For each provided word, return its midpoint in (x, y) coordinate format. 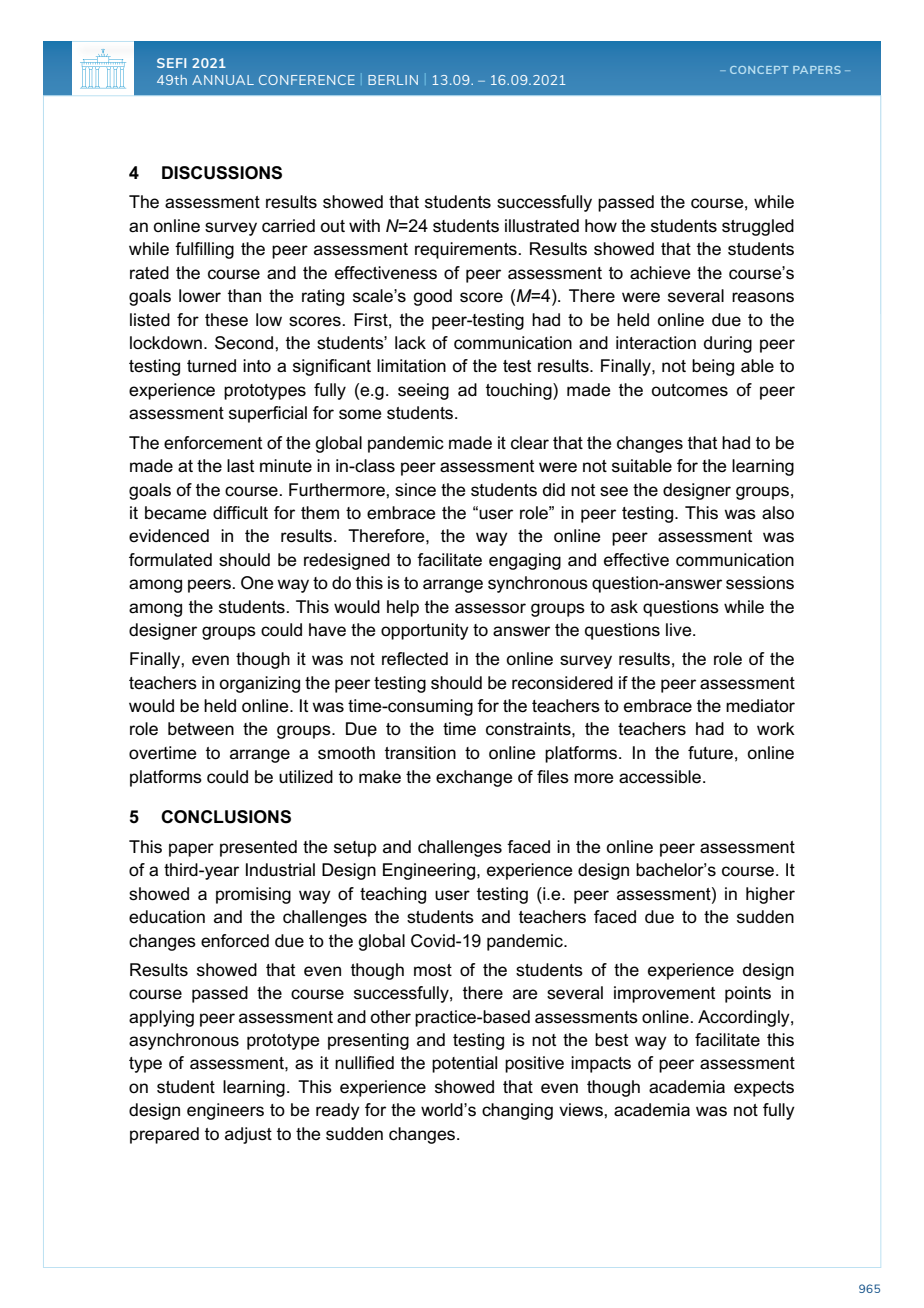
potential (464, 1064)
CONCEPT (759, 70)
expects (764, 1089)
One (257, 583)
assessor (490, 608)
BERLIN (393, 80)
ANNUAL (223, 80)
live (680, 629)
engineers (225, 1111)
